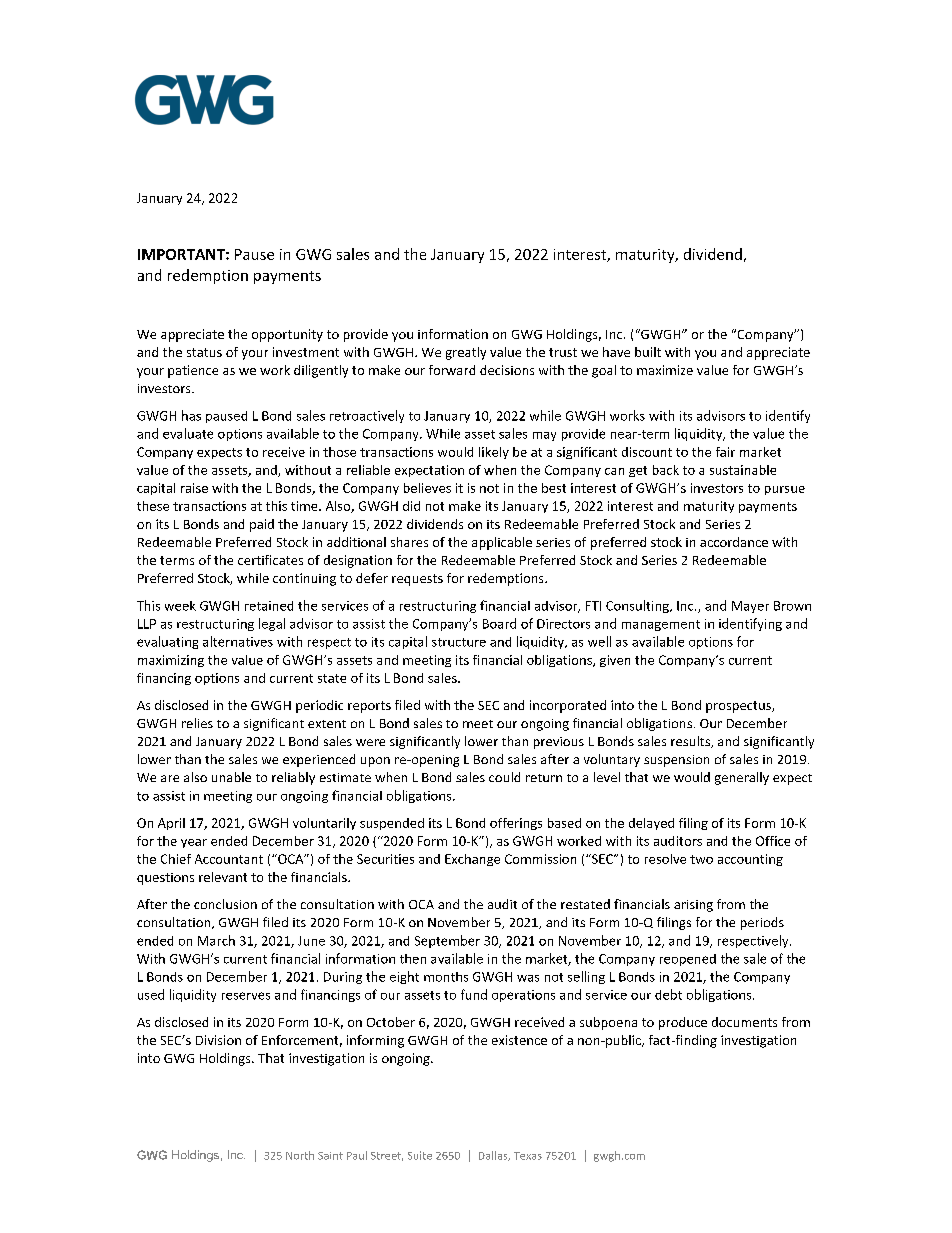 This screenshot has height=1233, width=952. Describe the element at coordinates (204, 352) in the screenshot. I see `status` at that location.
